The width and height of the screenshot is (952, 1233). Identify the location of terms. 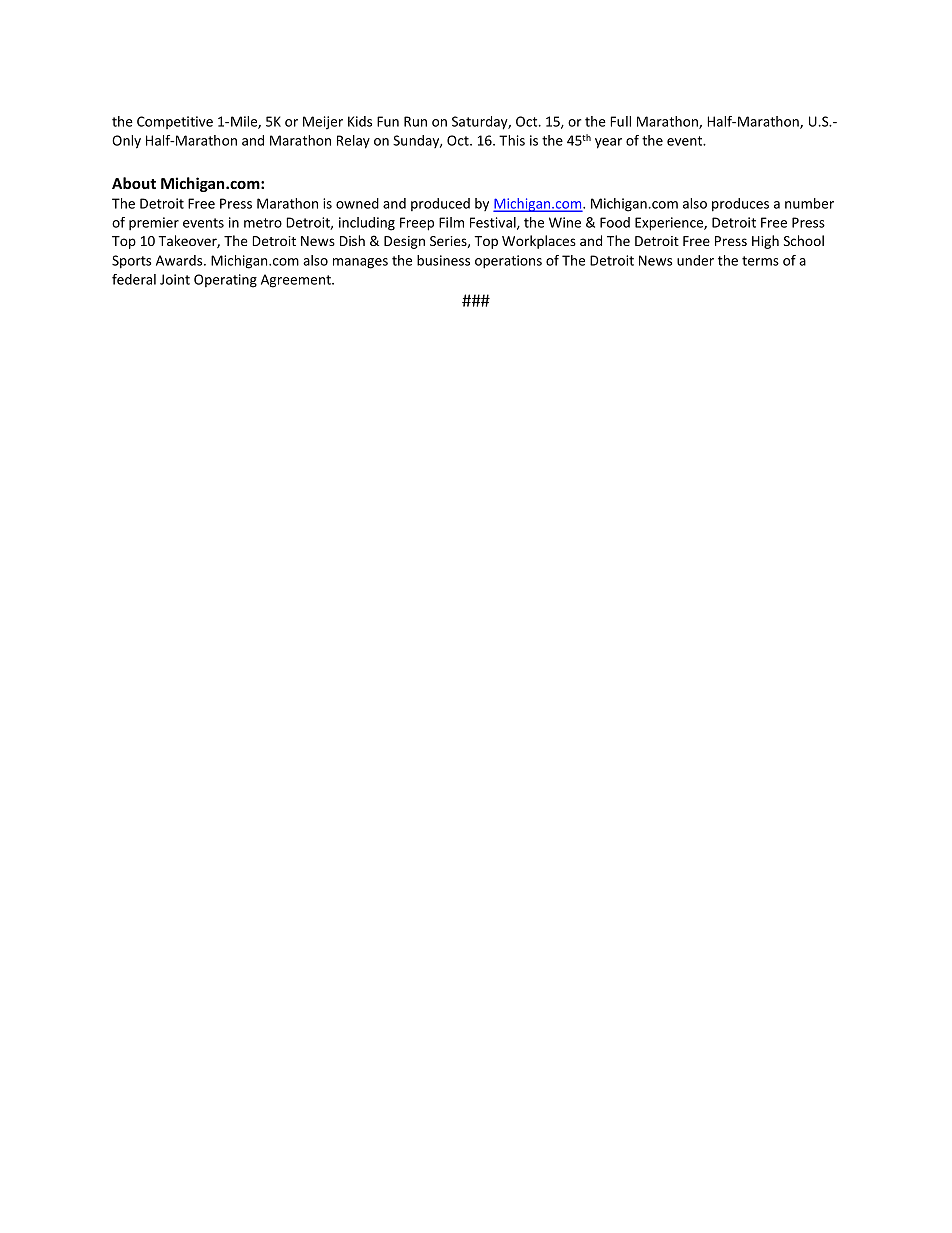
(760, 261).
